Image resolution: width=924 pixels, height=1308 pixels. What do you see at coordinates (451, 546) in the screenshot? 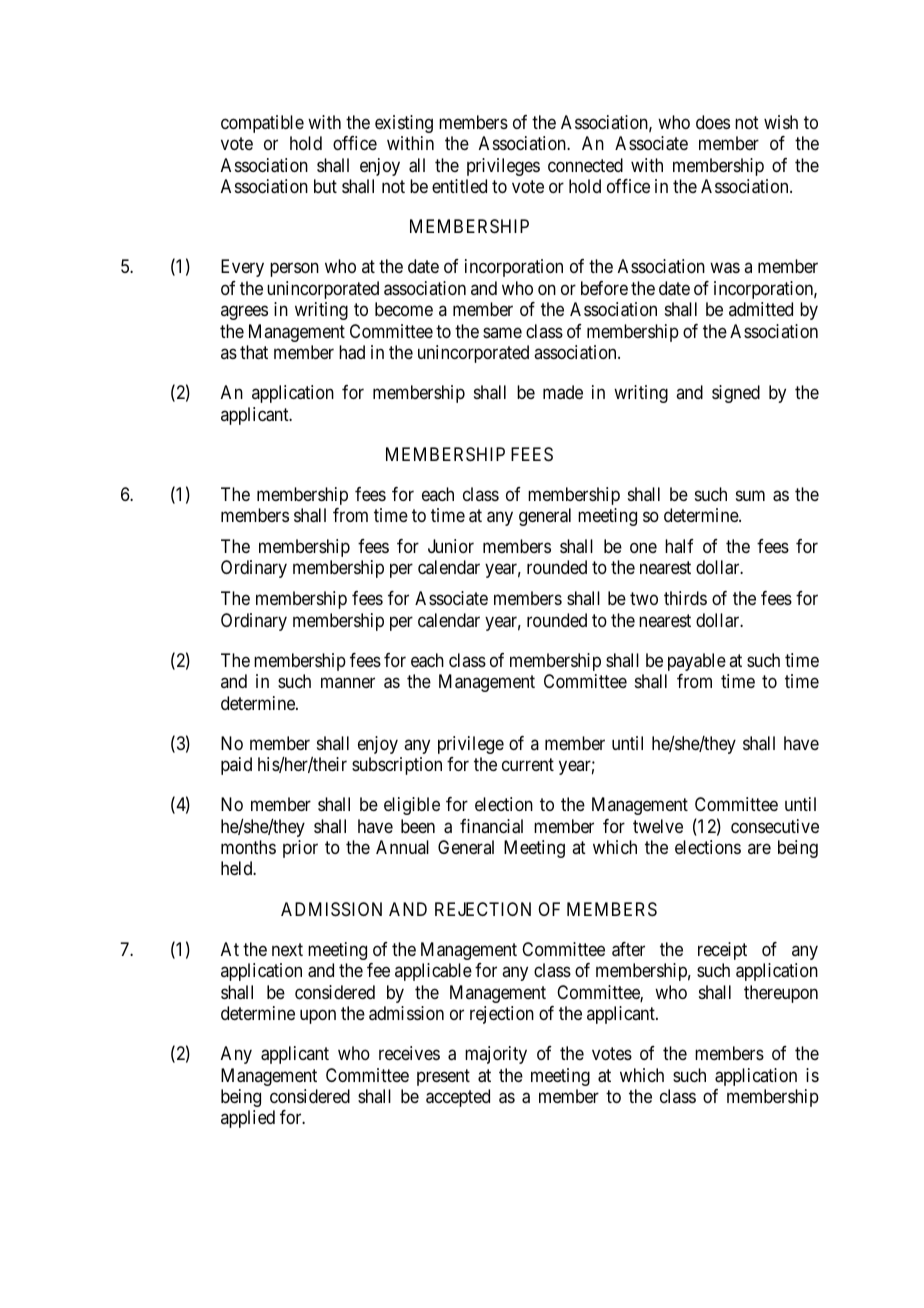
I see `Junior` at bounding box center [451, 546].
